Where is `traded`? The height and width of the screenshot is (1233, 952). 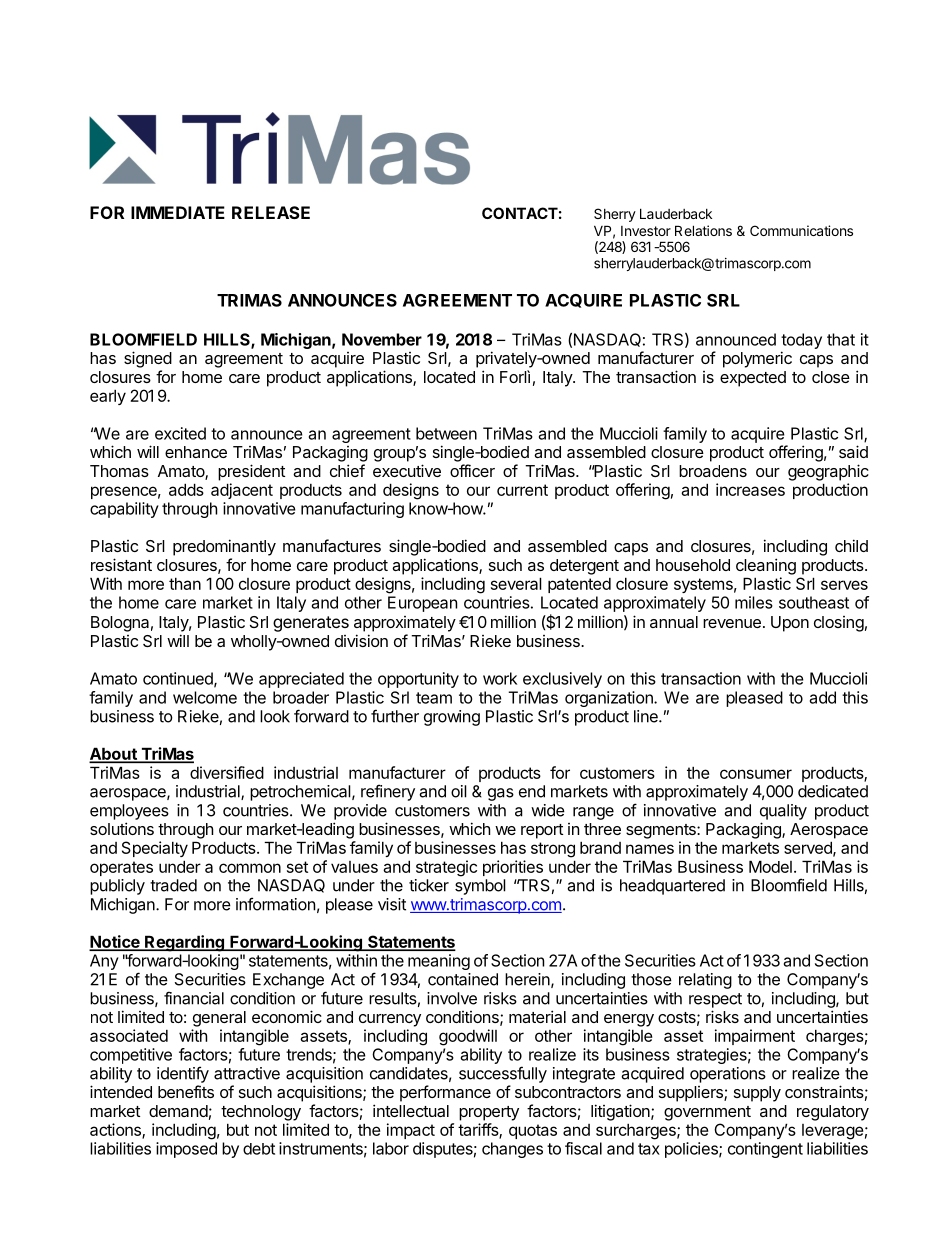
traded is located at coordinates (173, 885).
